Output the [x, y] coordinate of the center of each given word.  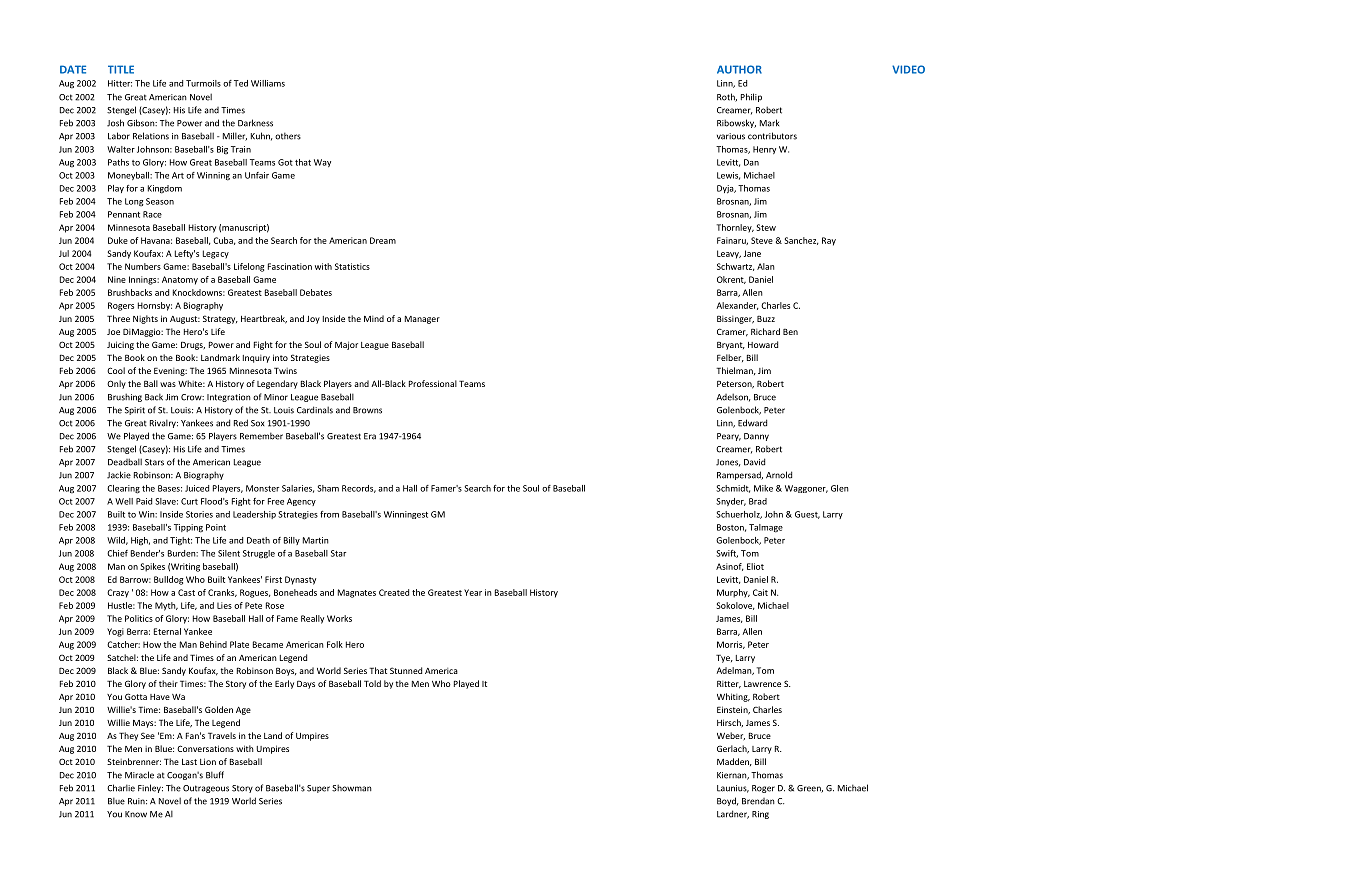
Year [473, 592]
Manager [422, 320]
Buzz [766, 318]
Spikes [153, 567]
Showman [352, 788]
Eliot [755, 566]
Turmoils [203, 83]
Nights [145, 319]
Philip [751, 97]
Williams [268, 83]
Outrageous [206, 789]
